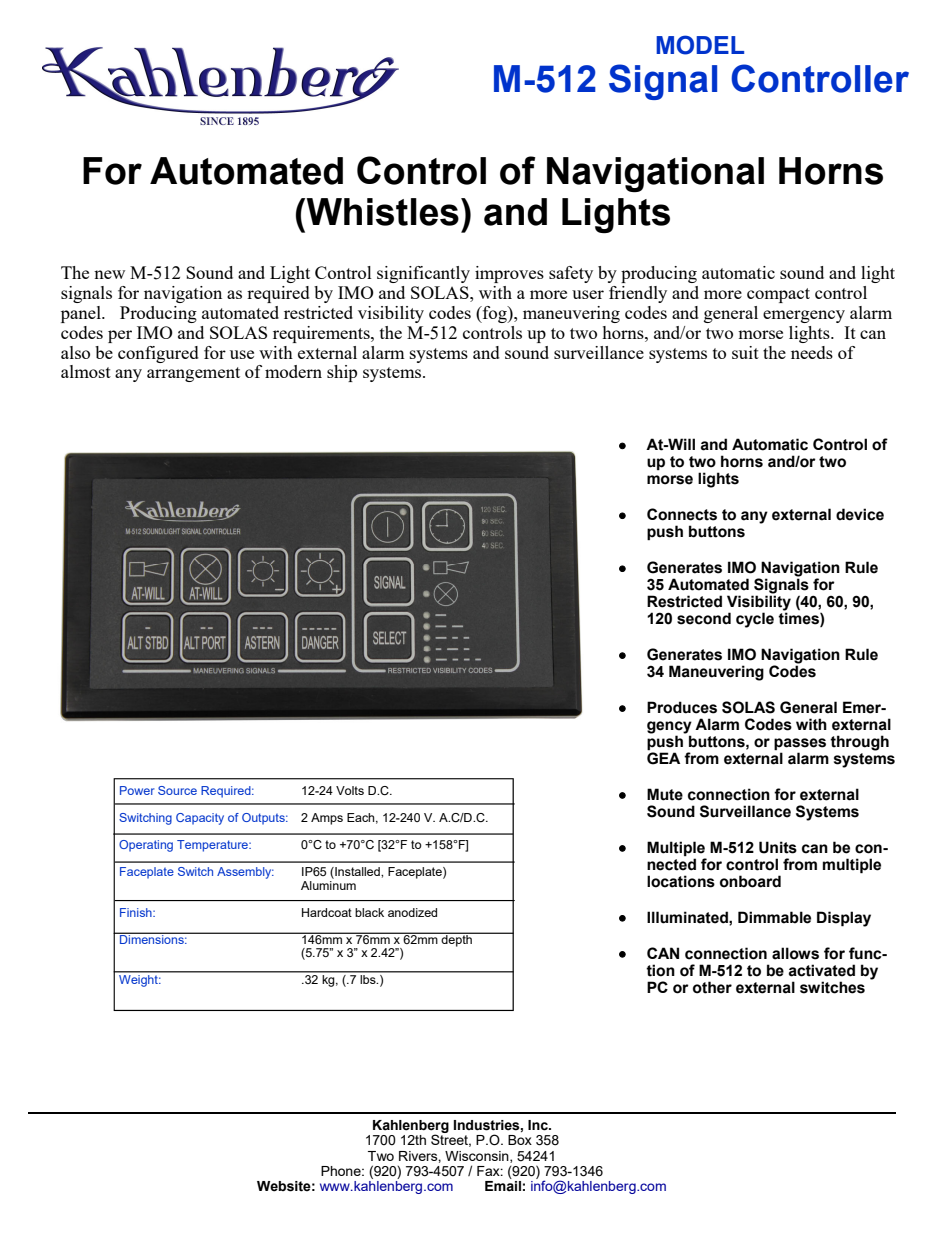  What do you see at coordinates (478, 1157) in the image?
I see `Wisconsin` at bounding box center [478, 1157].
